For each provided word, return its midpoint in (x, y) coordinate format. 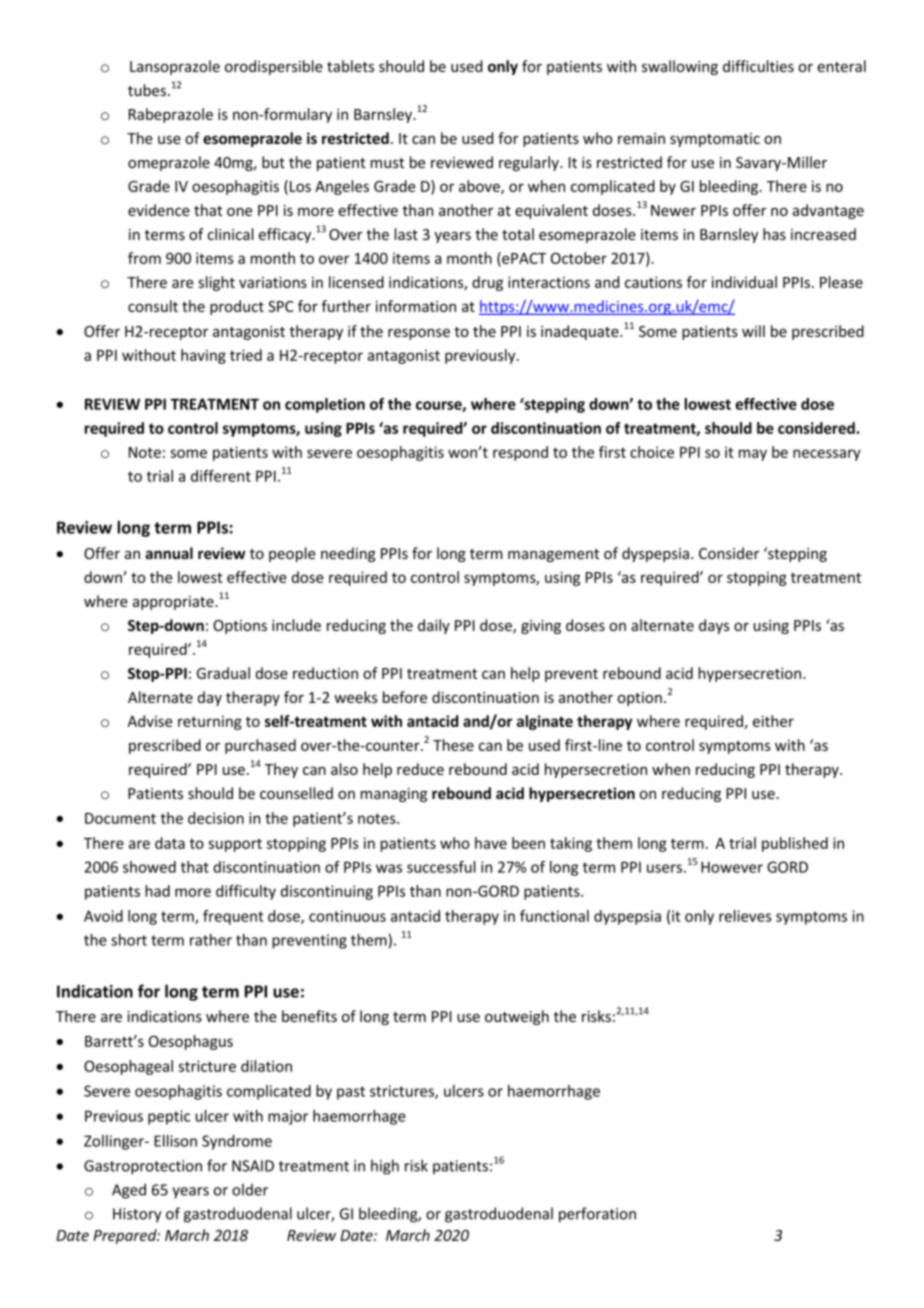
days (714, 626)
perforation (597, 1215)
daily (434, 626)
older (250, 1189)
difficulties (758, 66)
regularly (530, 163)
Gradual (223, 673)
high (385, 1167)
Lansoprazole (175, 67)
